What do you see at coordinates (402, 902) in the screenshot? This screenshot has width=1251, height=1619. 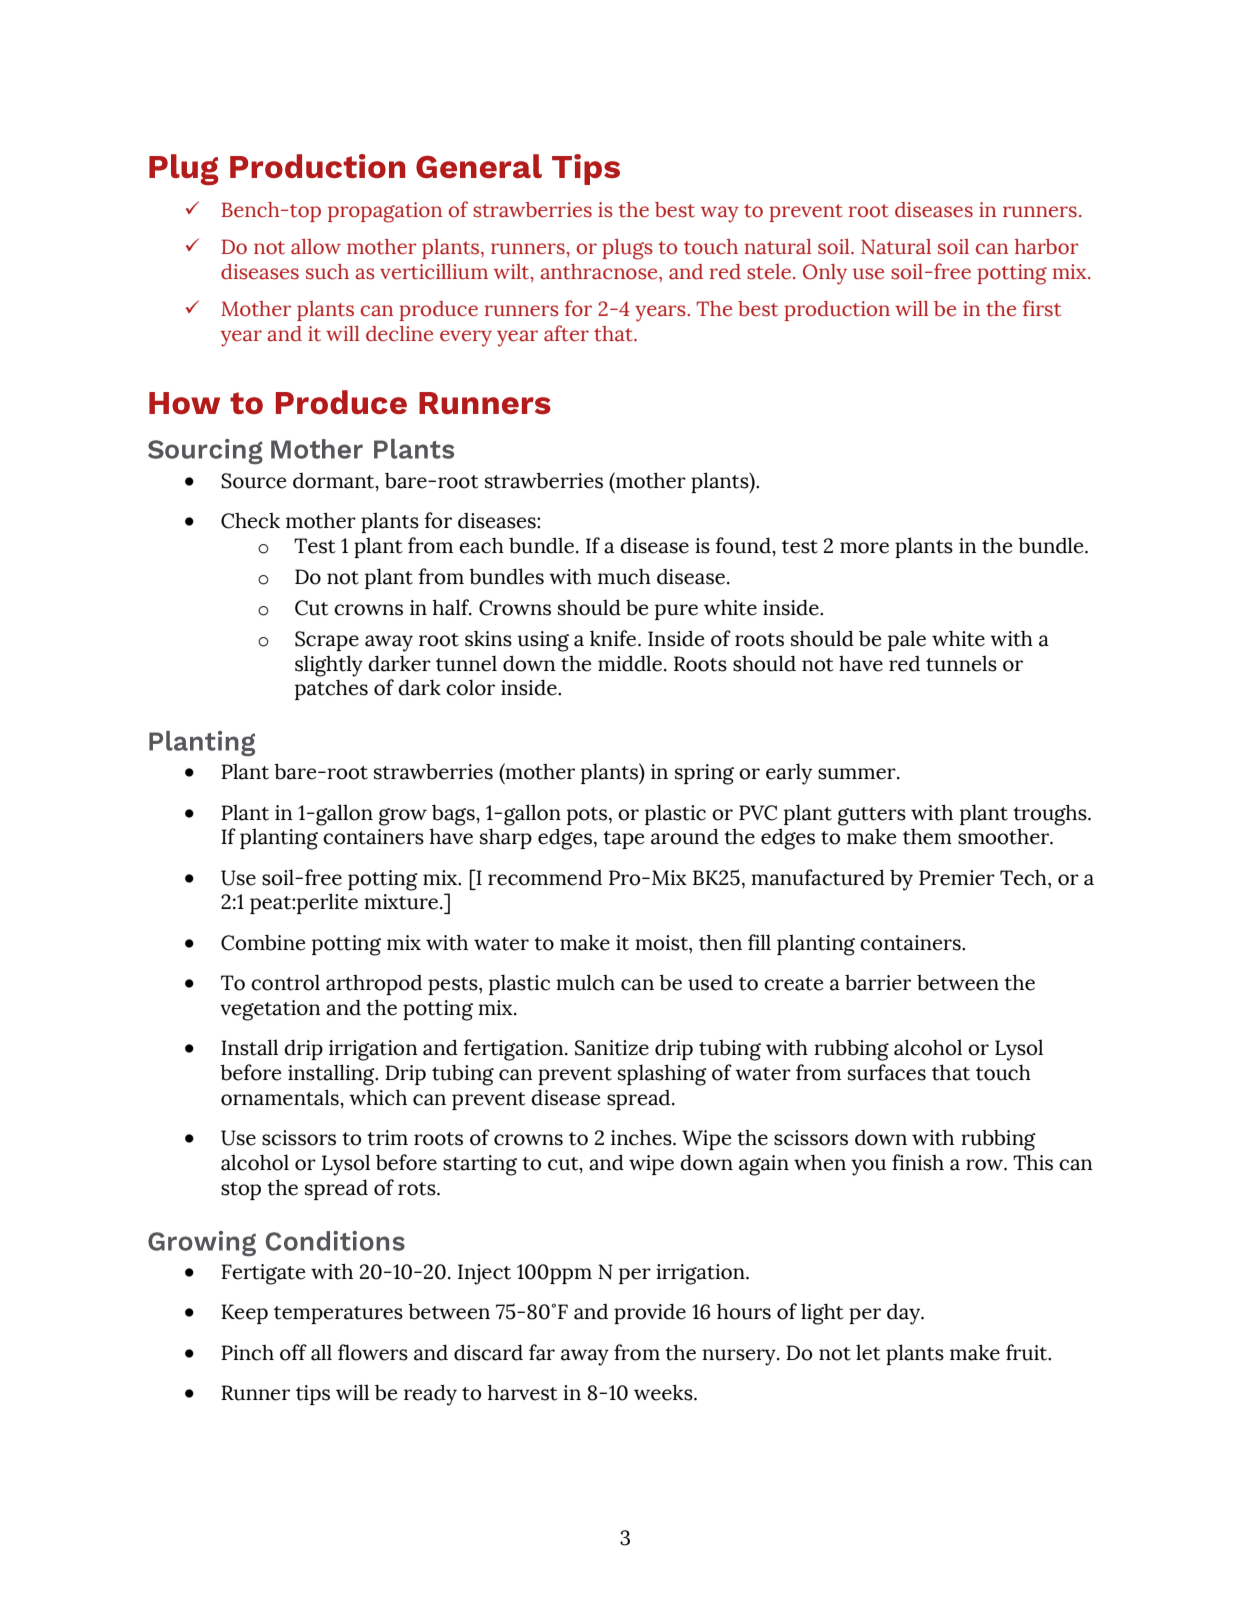 I see `mixture` at bounding box center [402, 902].
